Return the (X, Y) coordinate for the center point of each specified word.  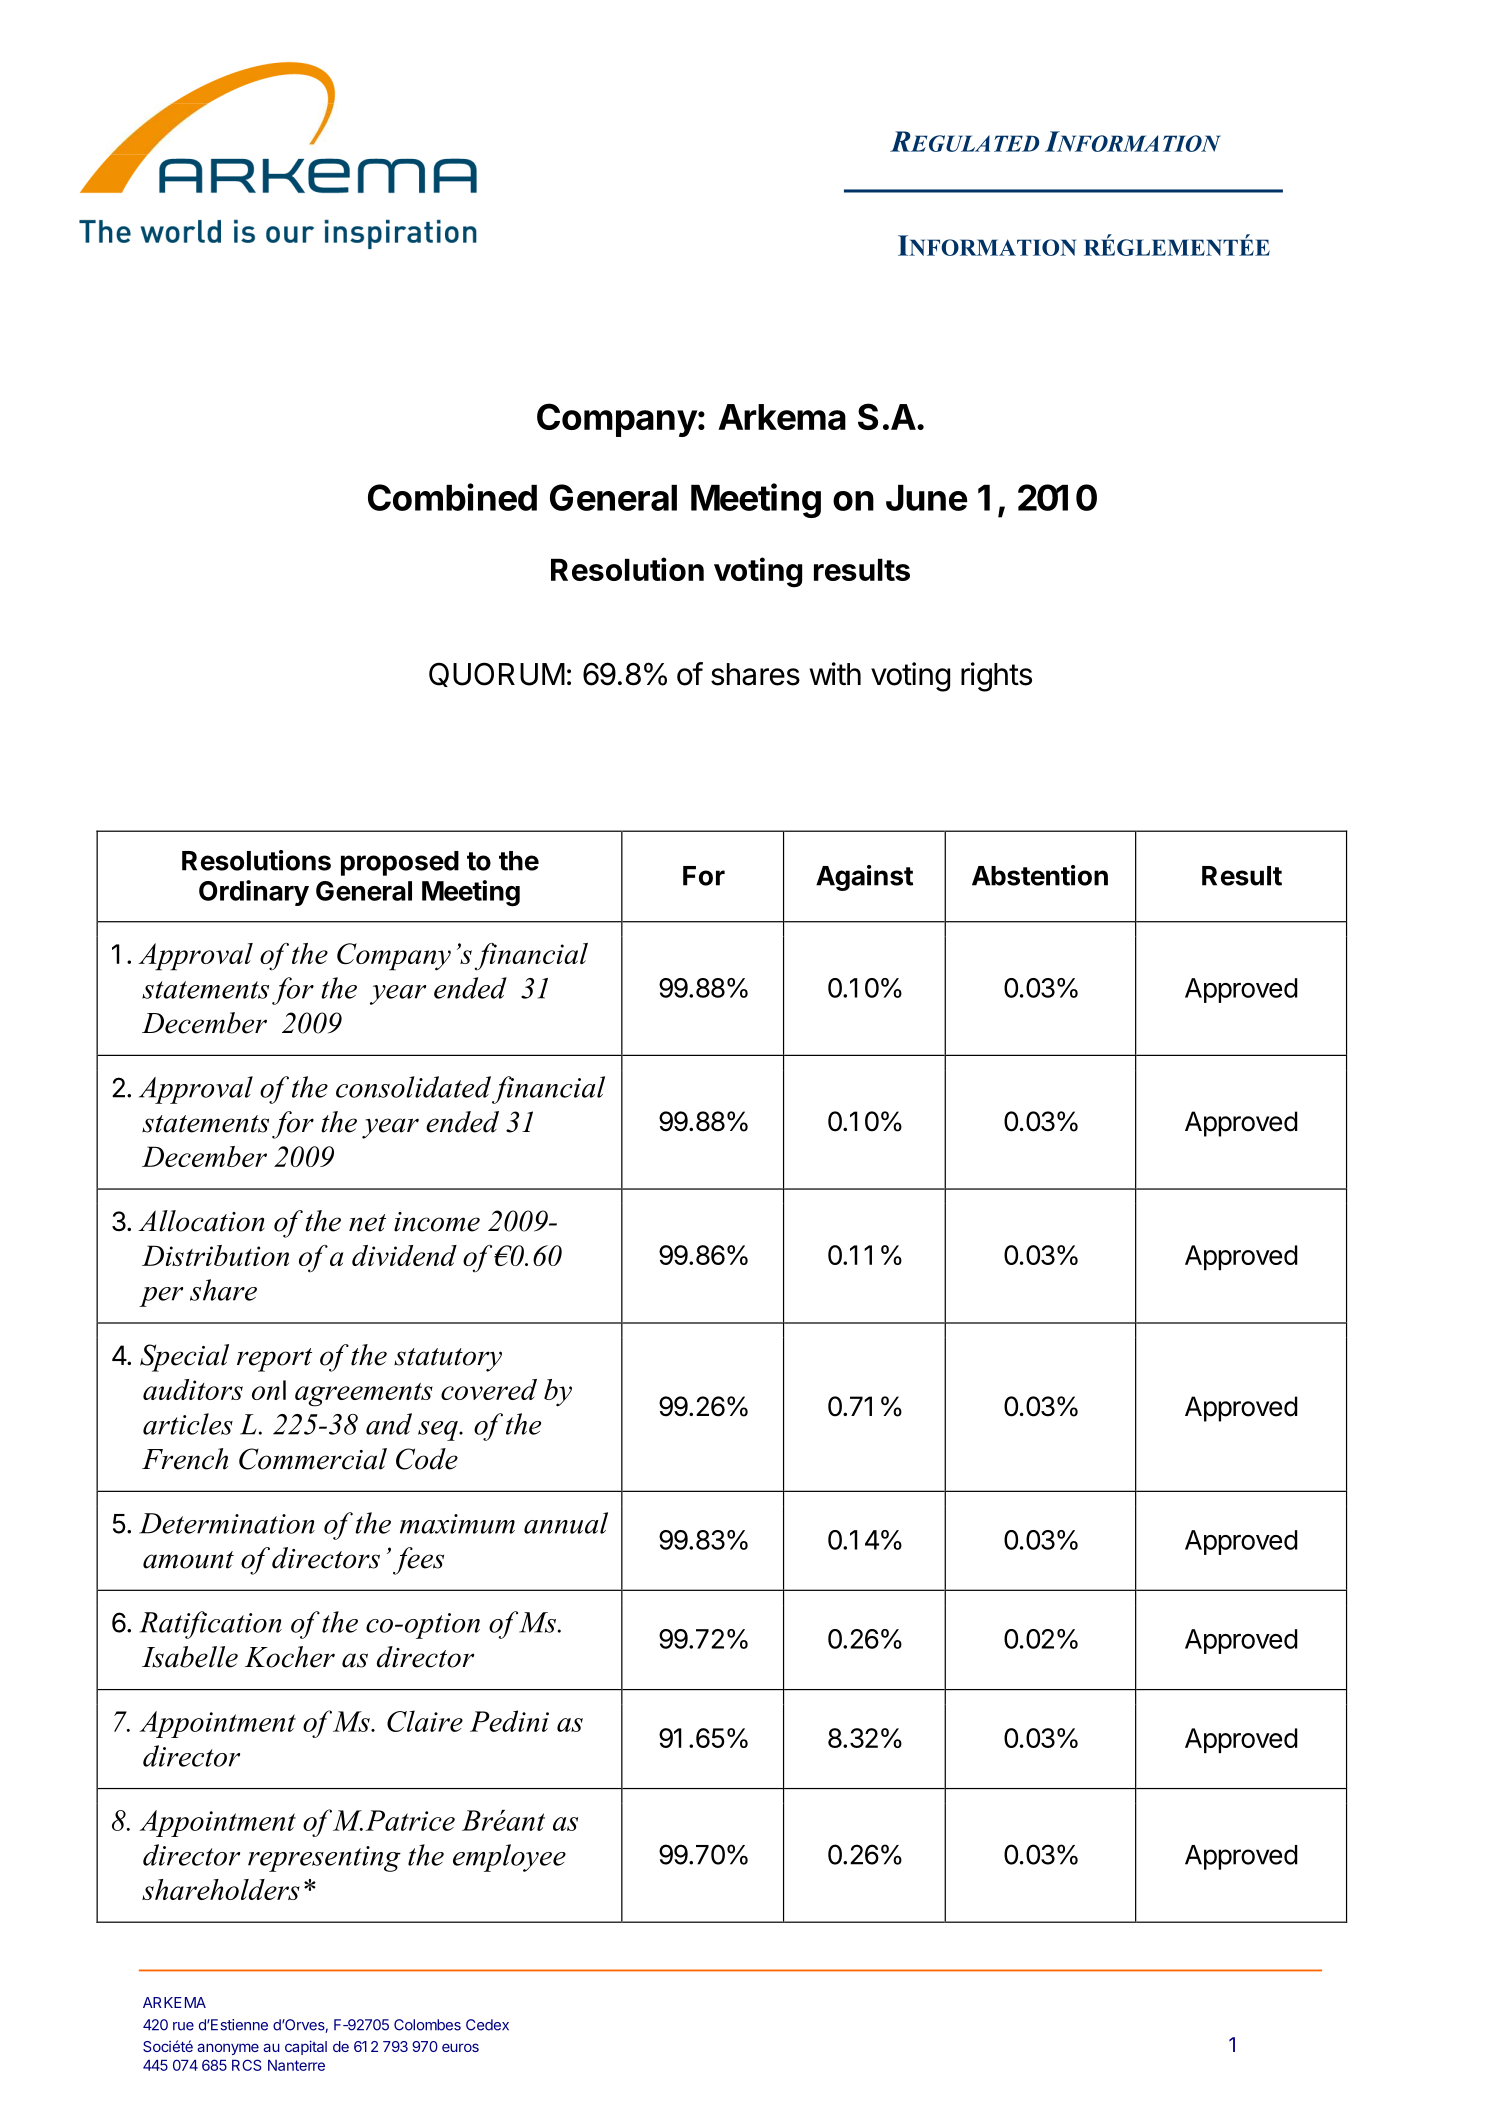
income (437, 1222)
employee (509, 1858)
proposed (400, 863)
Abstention (1040, 875)
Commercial (313, 1459)
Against (864, 878)
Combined (452, 497)
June (926, 498)
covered (489, 1389)
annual (566, 1523)
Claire (425, 1721)
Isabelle (190, 1657)
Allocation (201, 1221)
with (835, 673)
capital (306, 2048)
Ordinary (254, 893)
